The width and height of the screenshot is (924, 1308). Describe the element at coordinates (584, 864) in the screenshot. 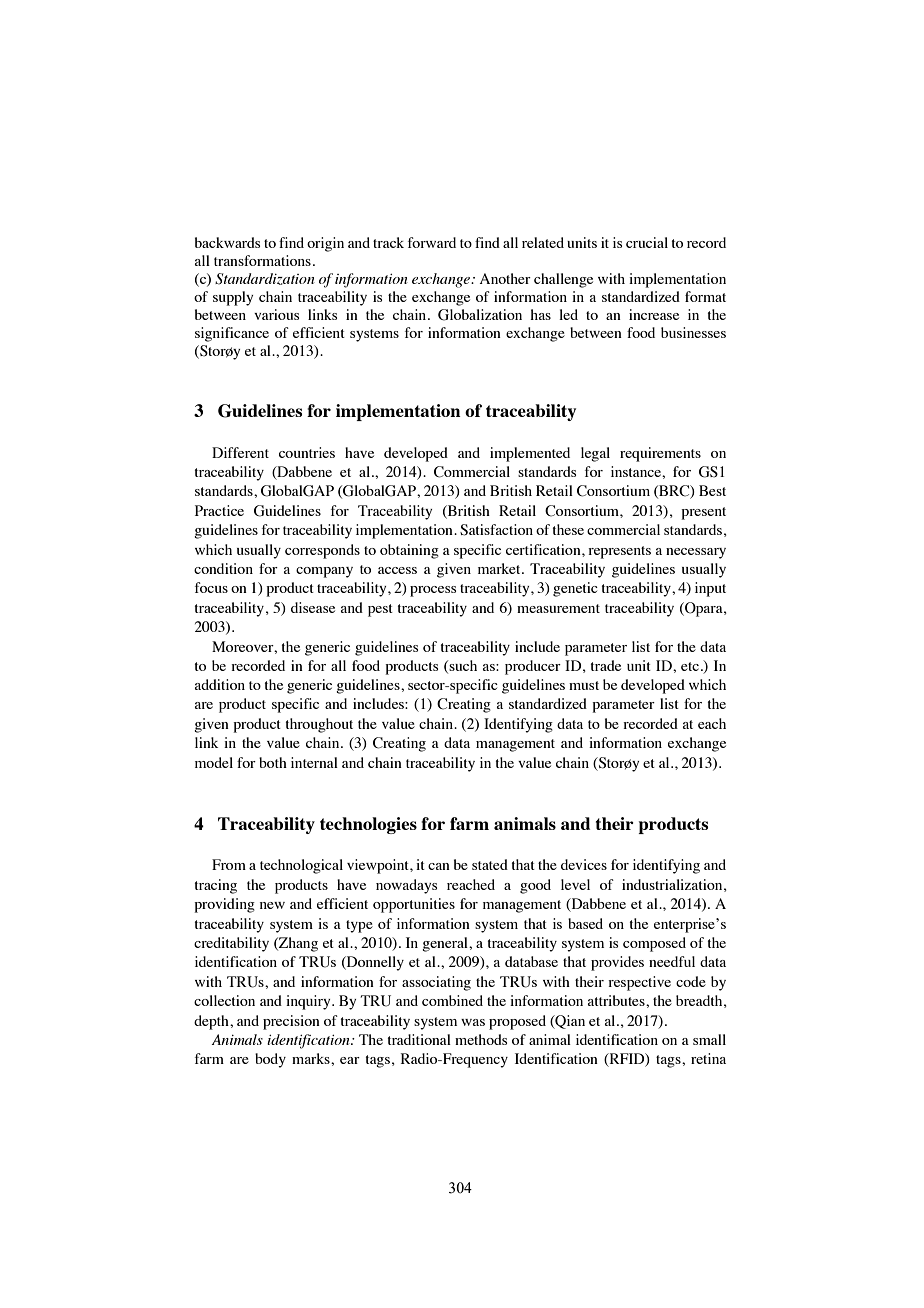

I see `devices` at that location.
